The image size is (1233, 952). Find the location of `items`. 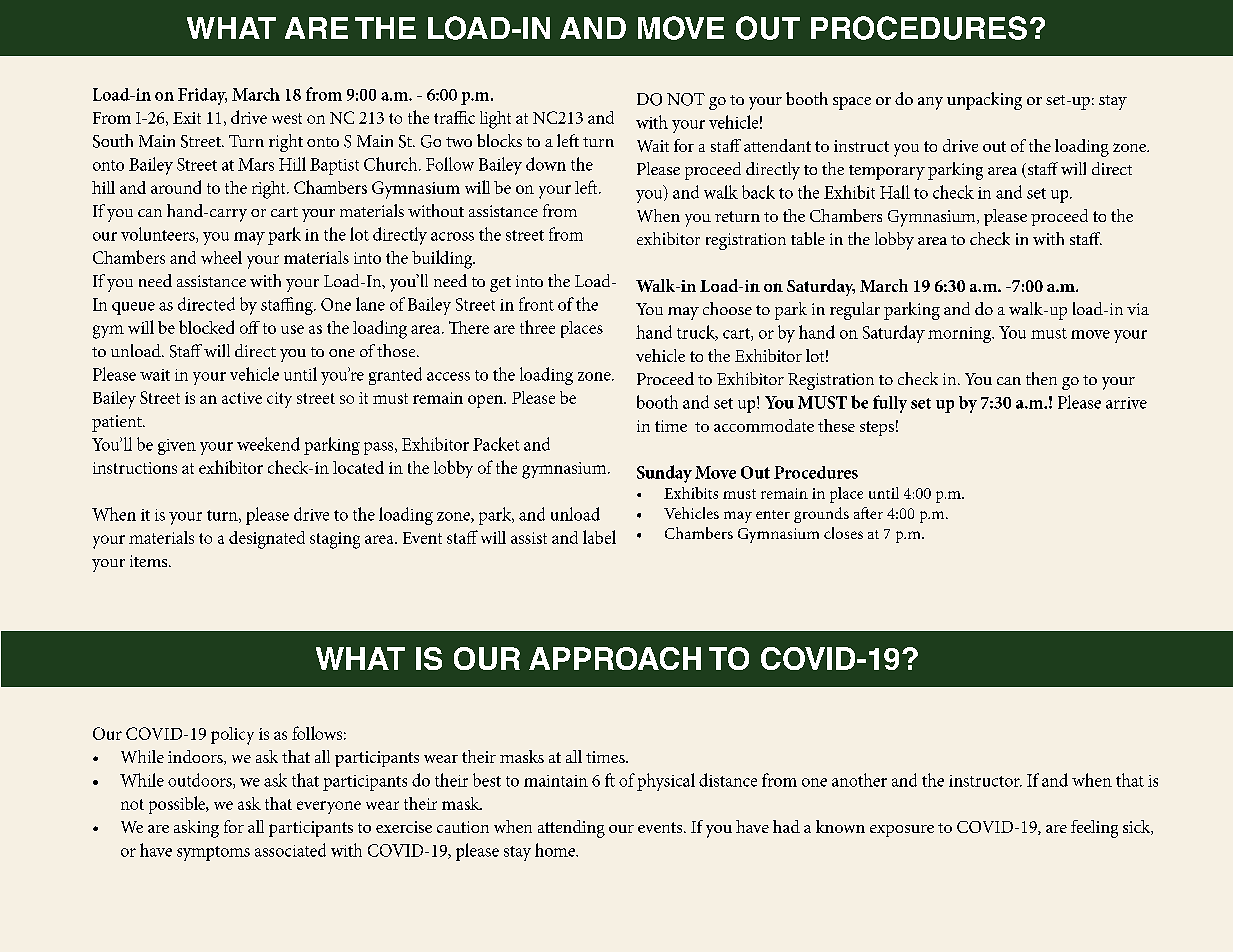

items is located at coordinates (150, 561).
